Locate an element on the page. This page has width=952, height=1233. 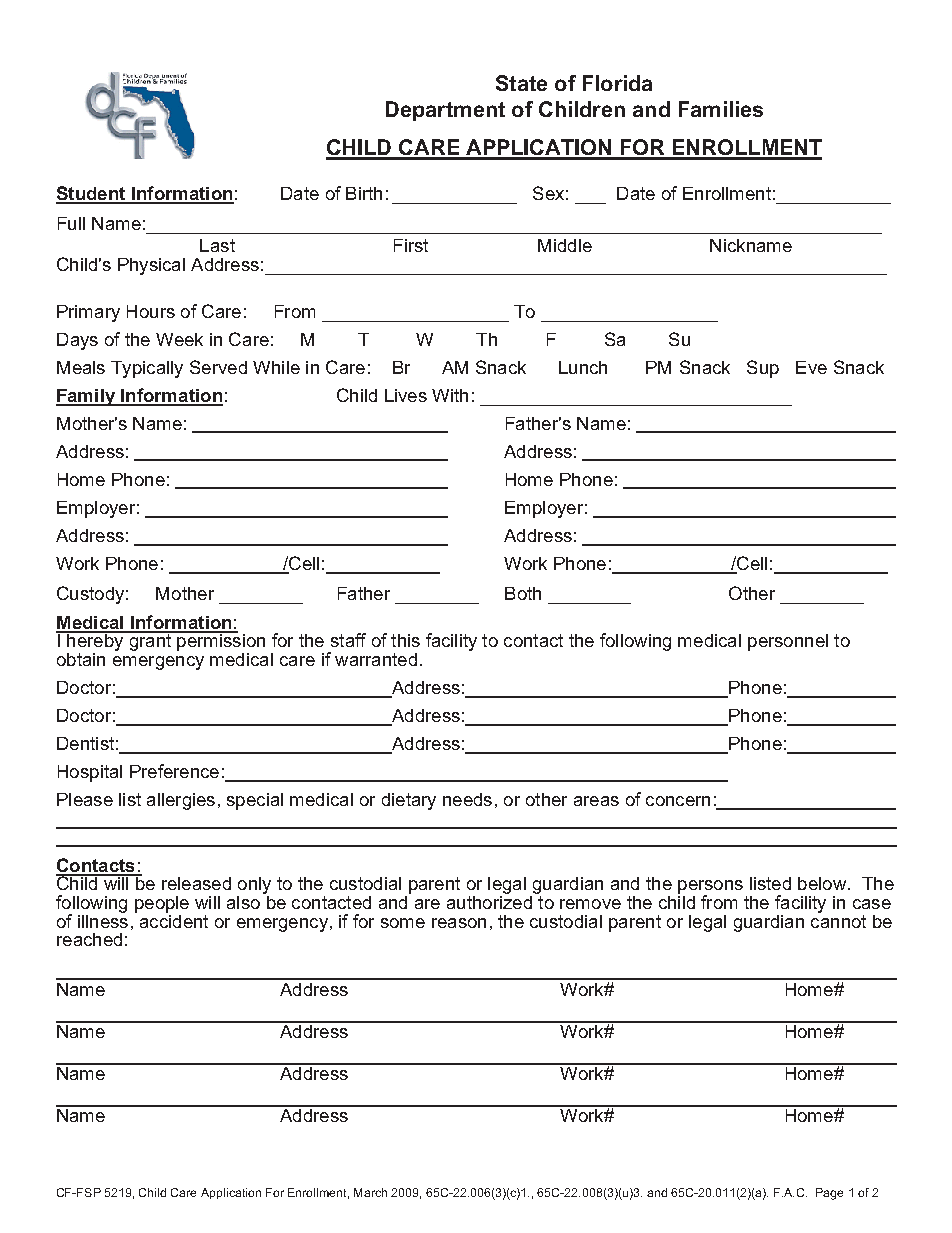
grant is located at coordinates (150, 641).
